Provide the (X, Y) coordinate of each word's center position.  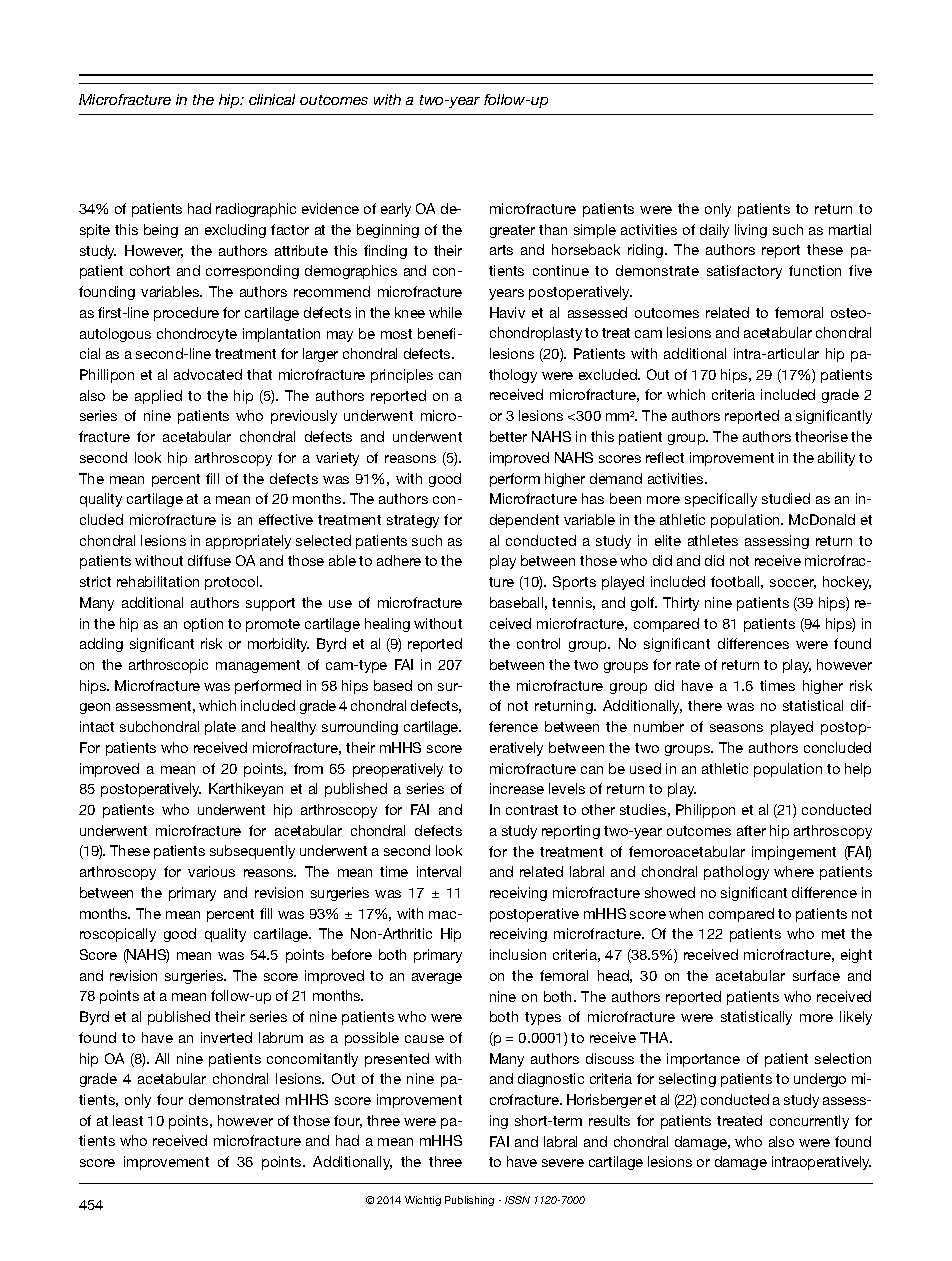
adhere (399, 560)
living (751, 231)
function (815, 270)
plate (220, 728)
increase (517, 788)
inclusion (518, 954)
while (445, 312)
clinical (272, 99)
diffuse (209, 560)
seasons (736, 728)
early (396, 210)
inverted (226, 1037)
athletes (713, 540)
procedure (186, 314)
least (128, 1120)
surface (816, 975)
